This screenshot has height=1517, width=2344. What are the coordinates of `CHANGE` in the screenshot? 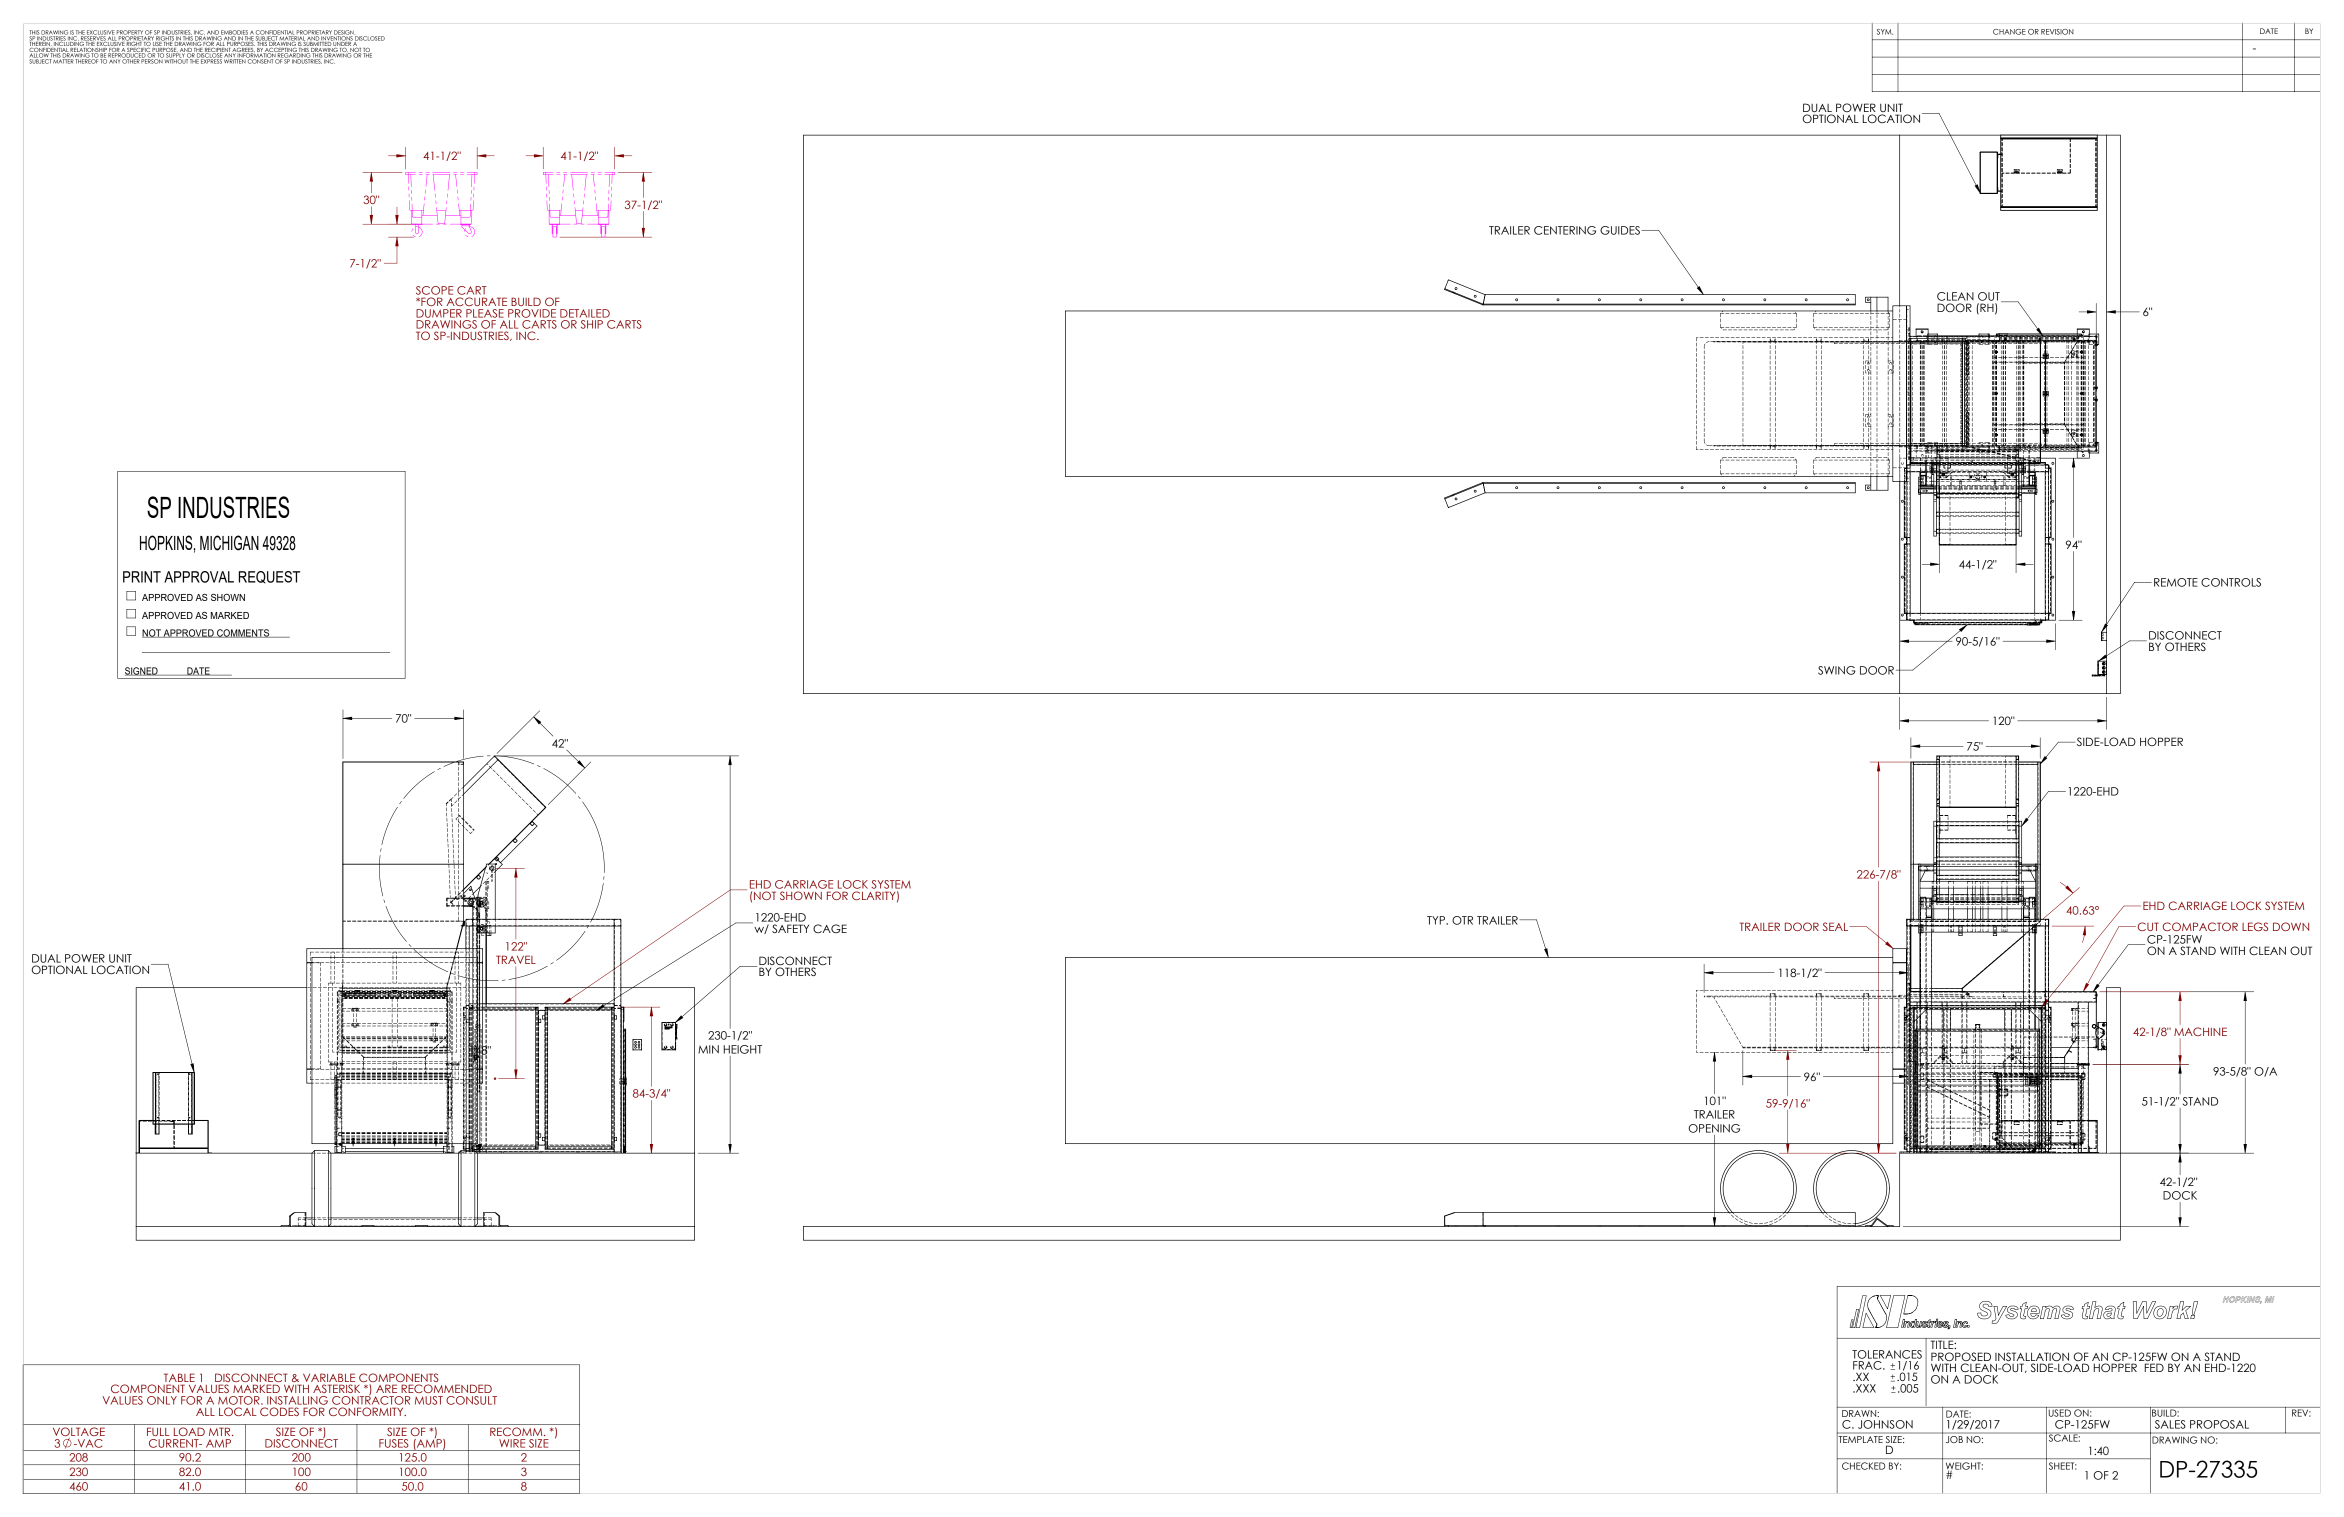 It's located at (2009, 32).
